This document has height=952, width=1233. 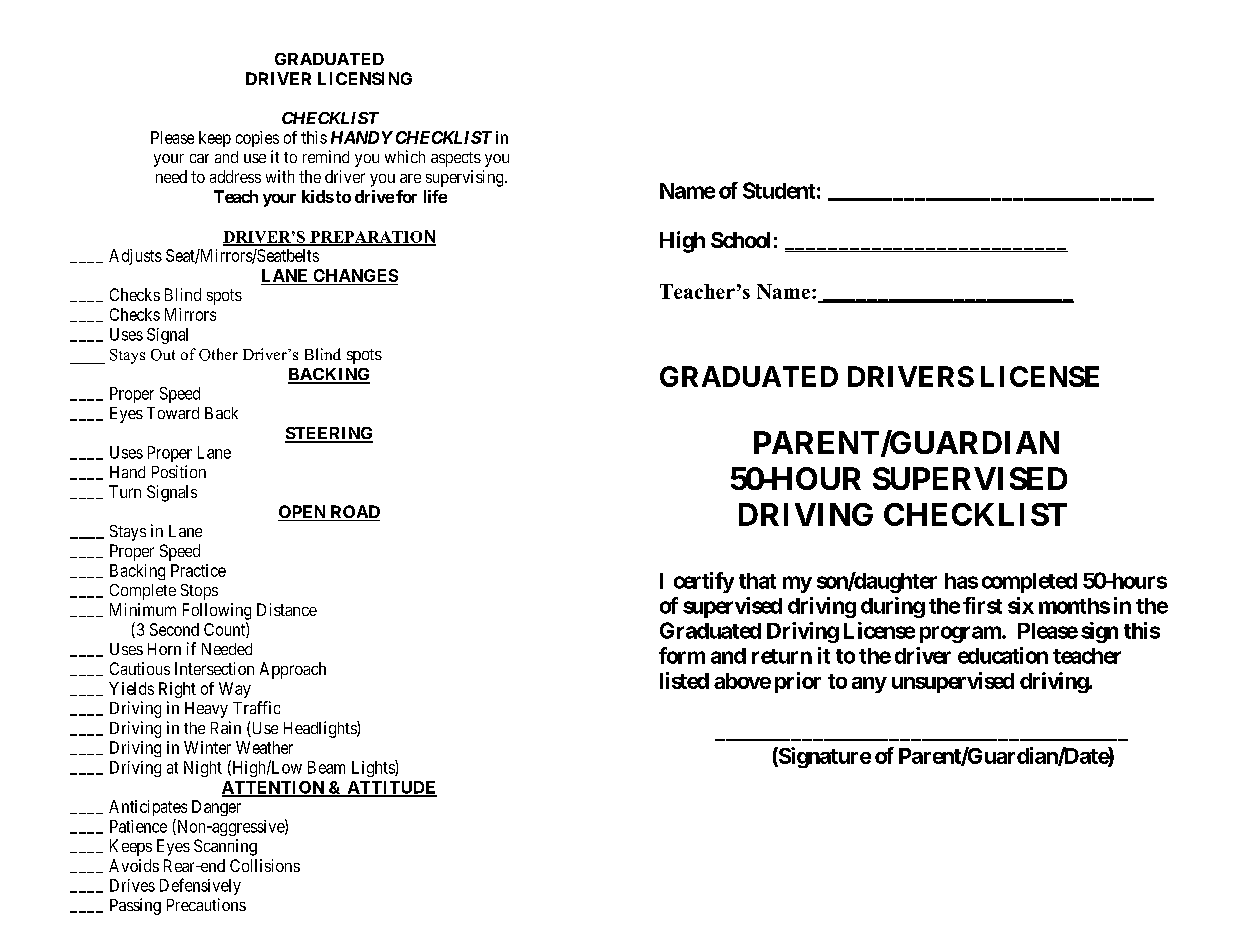 What do you see at coordinates (200, 886) in the document?
I see `Defensively` at bounding box center [200, 886].
